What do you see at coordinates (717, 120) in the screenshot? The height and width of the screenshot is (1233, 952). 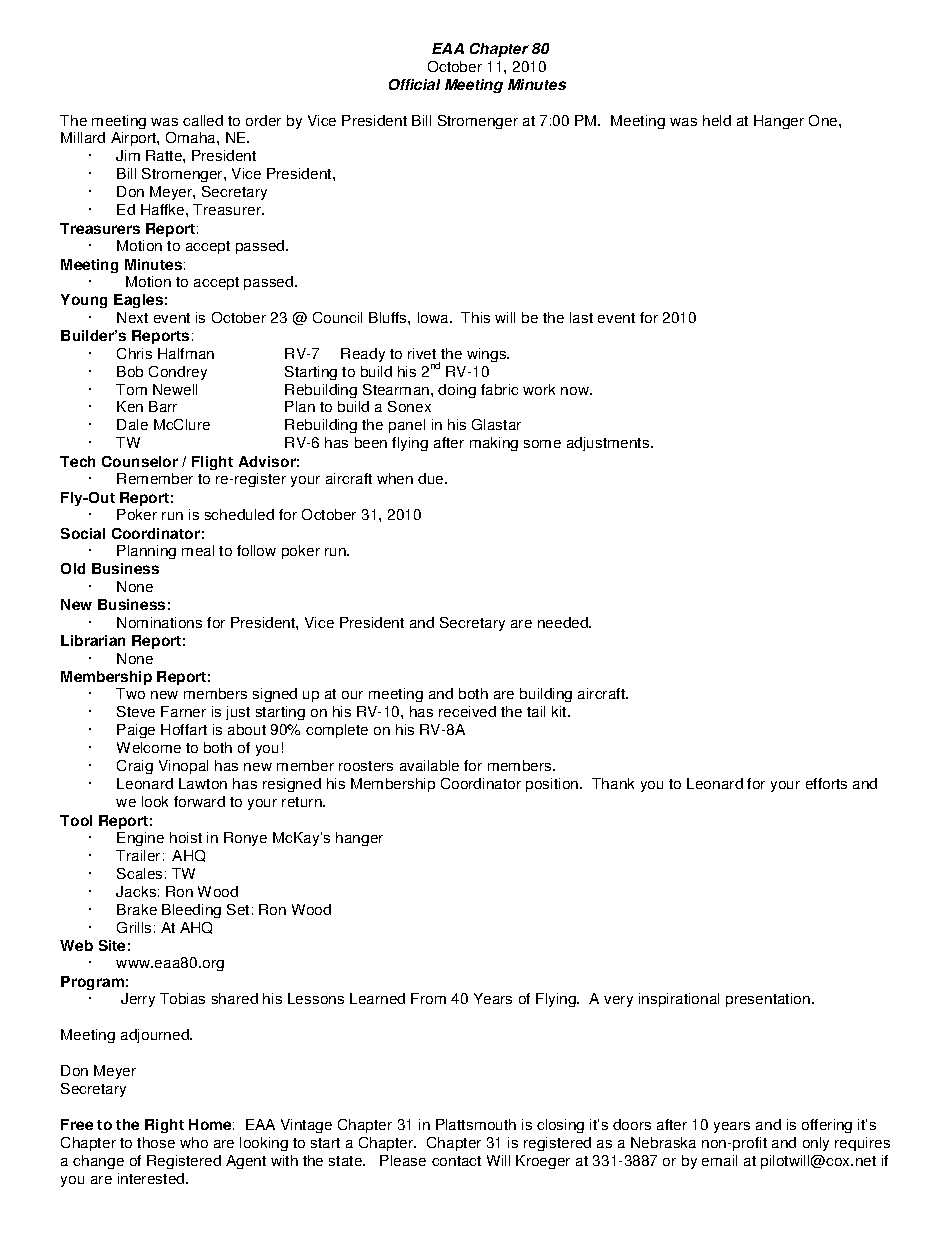 I see `held` at bounding box center [717, 120].
